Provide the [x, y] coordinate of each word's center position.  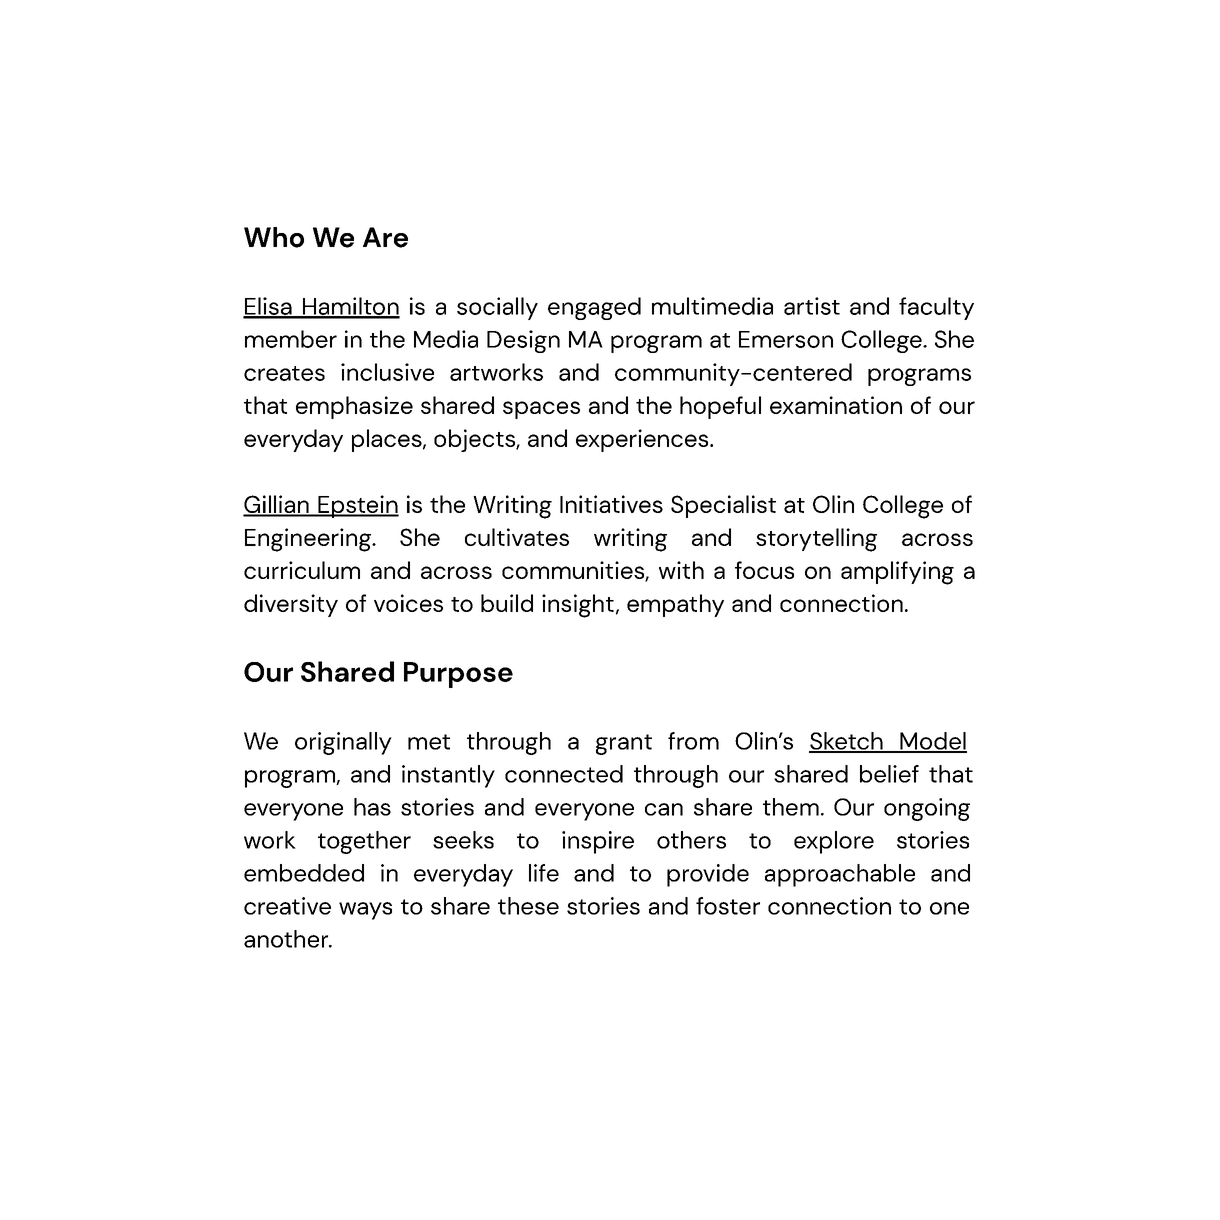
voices [408, 603]
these [528, 906]
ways [365, 911]
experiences [643, 440]
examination [836, 405]
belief [889, 774]
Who [274, 237]
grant [624, 744]
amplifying [897, 573]
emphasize [354, 407]
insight [578, 606]
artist [812, 306]
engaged [594, 308]
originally [343, 743]
